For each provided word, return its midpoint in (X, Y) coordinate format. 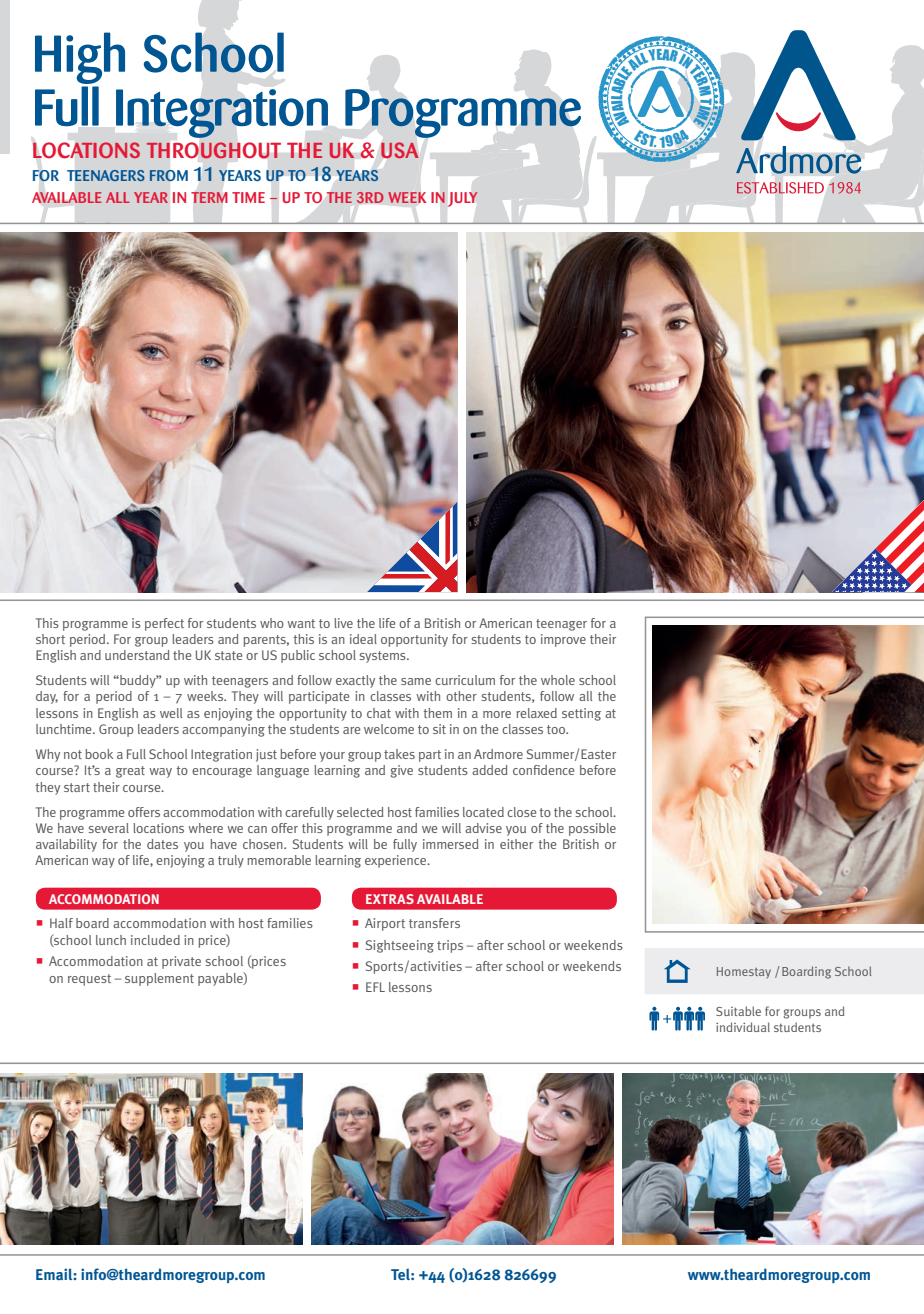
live (343, 623)
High (80, 58)
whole (558, 680)
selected (360, 812)
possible (592, 829)
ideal (363, 639)
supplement (159, 979)
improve (563, 640)
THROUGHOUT (214, 150)
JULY (463, 199)
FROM (169, 175)
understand (137, 655)
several (108, 828)
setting (581, 714)
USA (399, 150)
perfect (164, 624)
